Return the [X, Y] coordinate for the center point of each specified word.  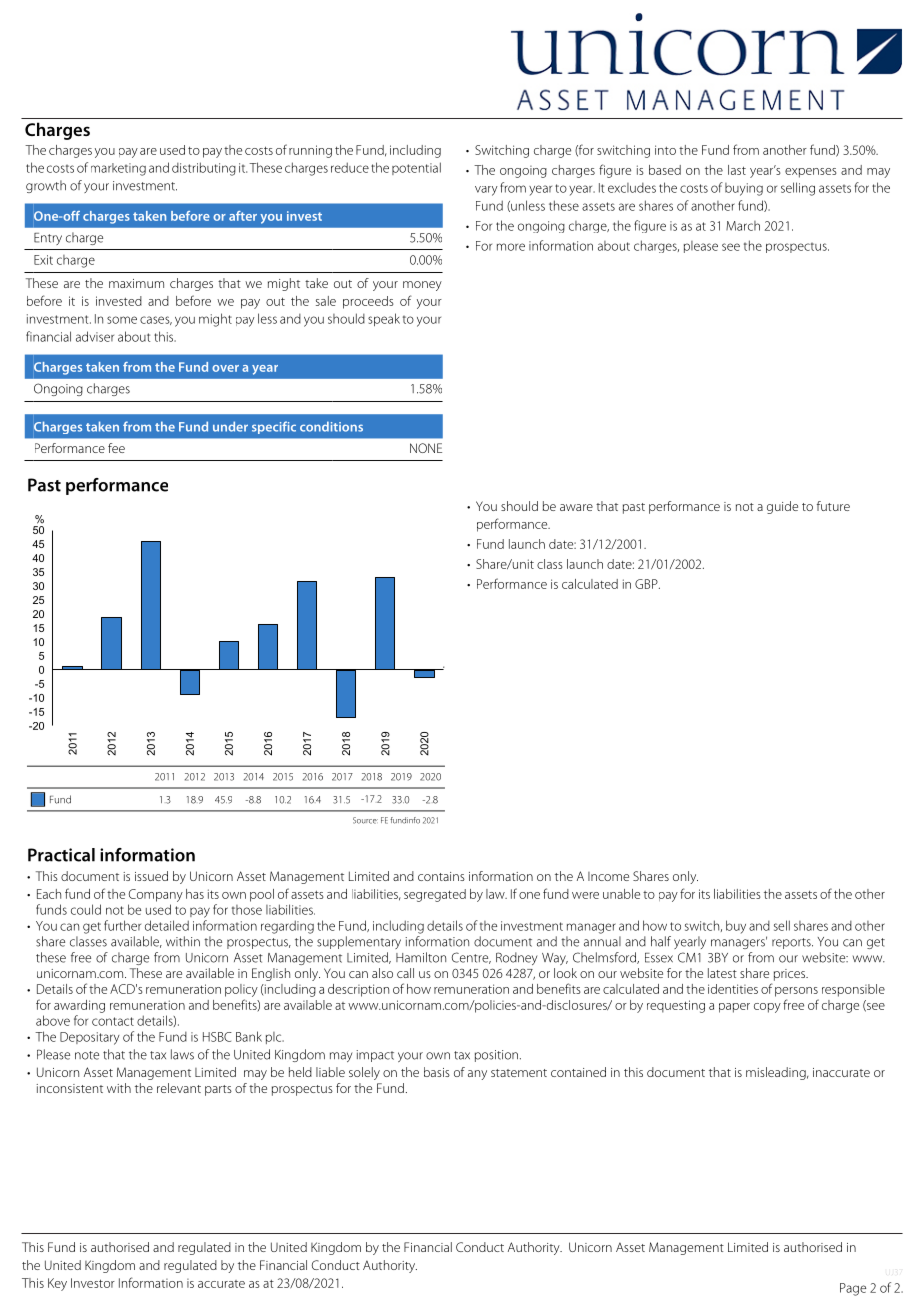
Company [156, 895]
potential [416, 168]
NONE [426, 448]
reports [792, 943]
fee [116, 448]
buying [744, 189]
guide [782, 507]
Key [57, 1284]
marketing [118, 169]
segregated [435, 895]
